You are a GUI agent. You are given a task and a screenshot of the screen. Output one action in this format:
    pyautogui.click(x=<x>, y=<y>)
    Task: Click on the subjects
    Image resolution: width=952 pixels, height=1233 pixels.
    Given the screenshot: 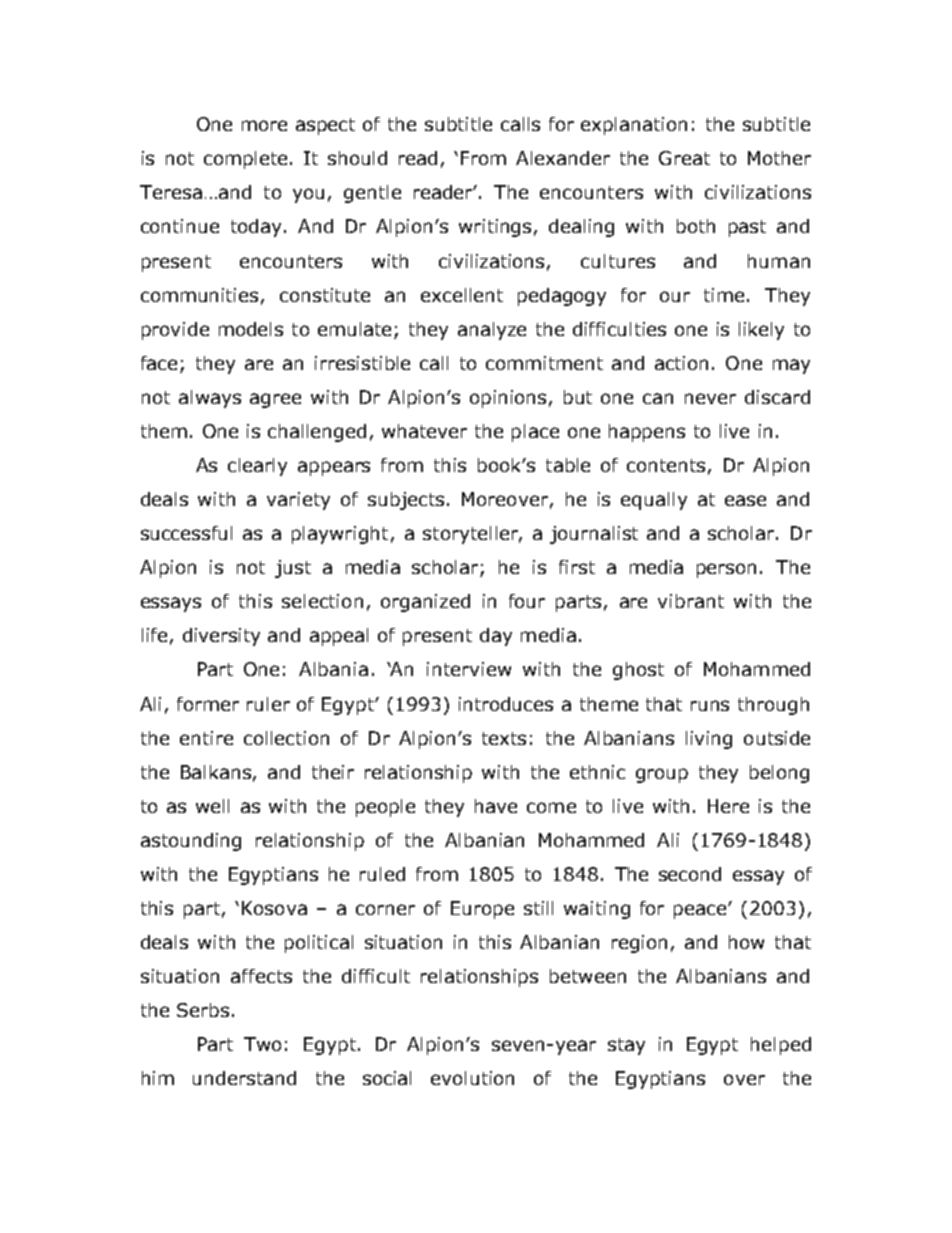 What is the action you would take?
    pyautogui.click(x=406, y=501)
